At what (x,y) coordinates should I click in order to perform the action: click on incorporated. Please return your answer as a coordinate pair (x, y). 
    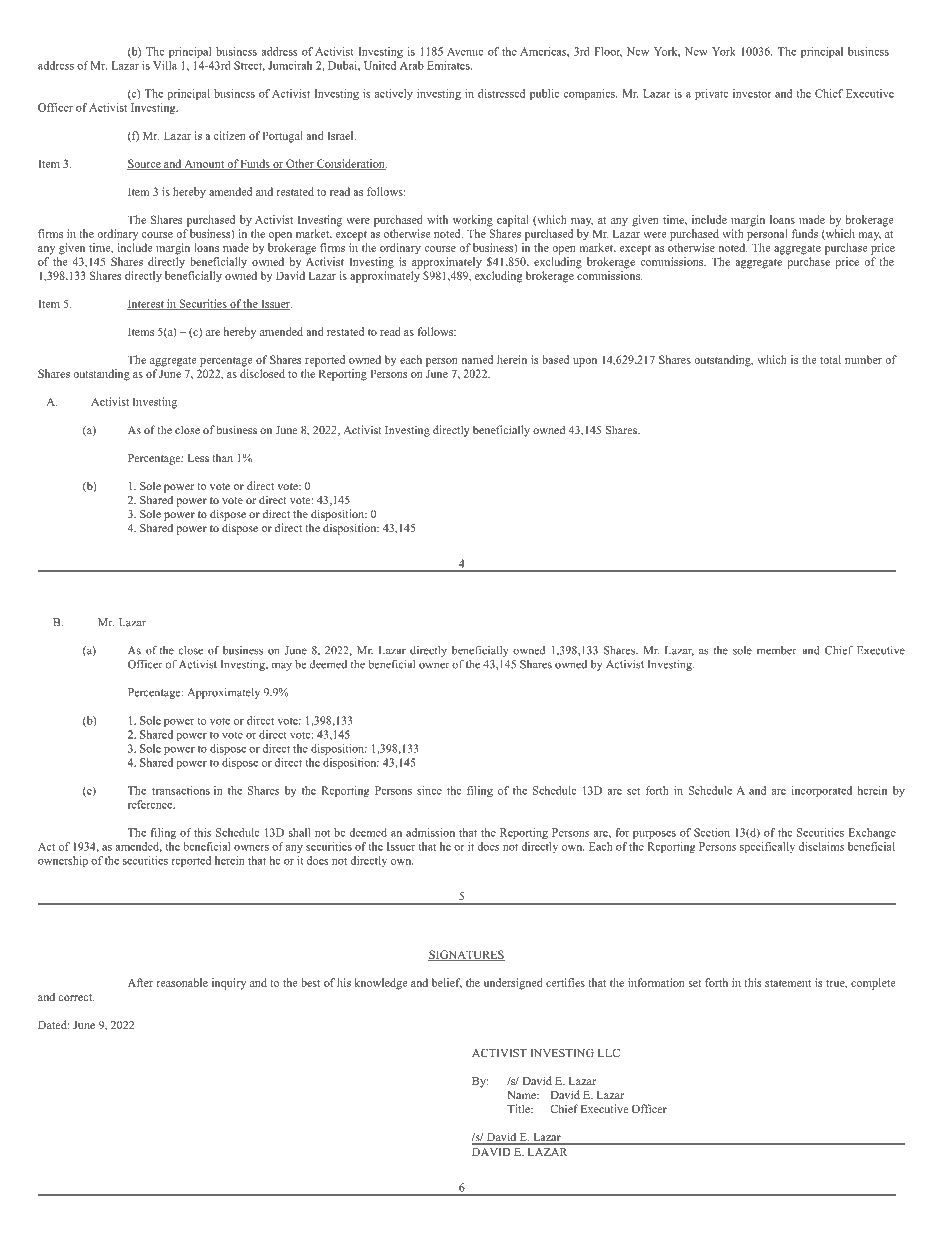
    Looking at the image, I should click on (822, 791).
